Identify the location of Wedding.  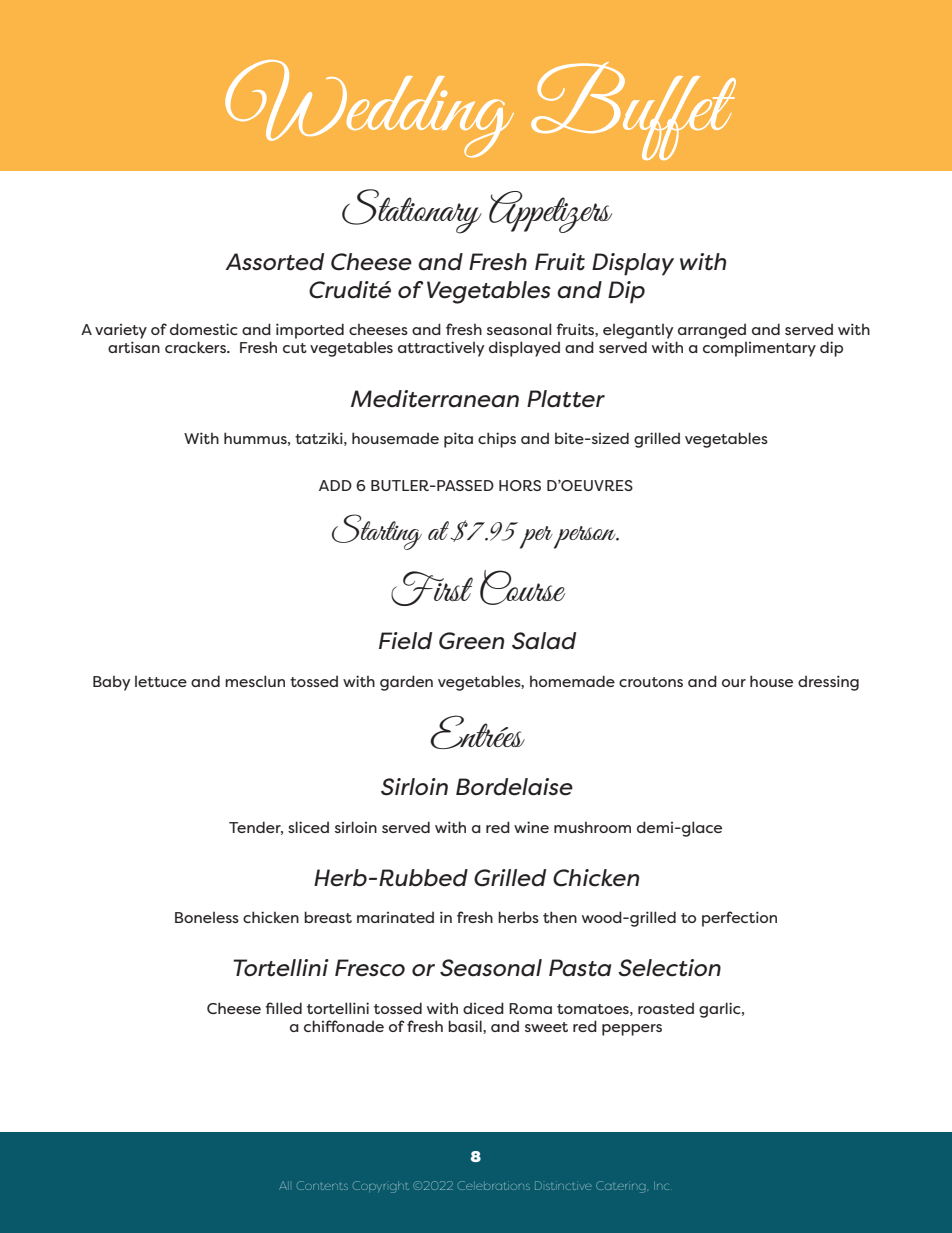
(369, 109).
